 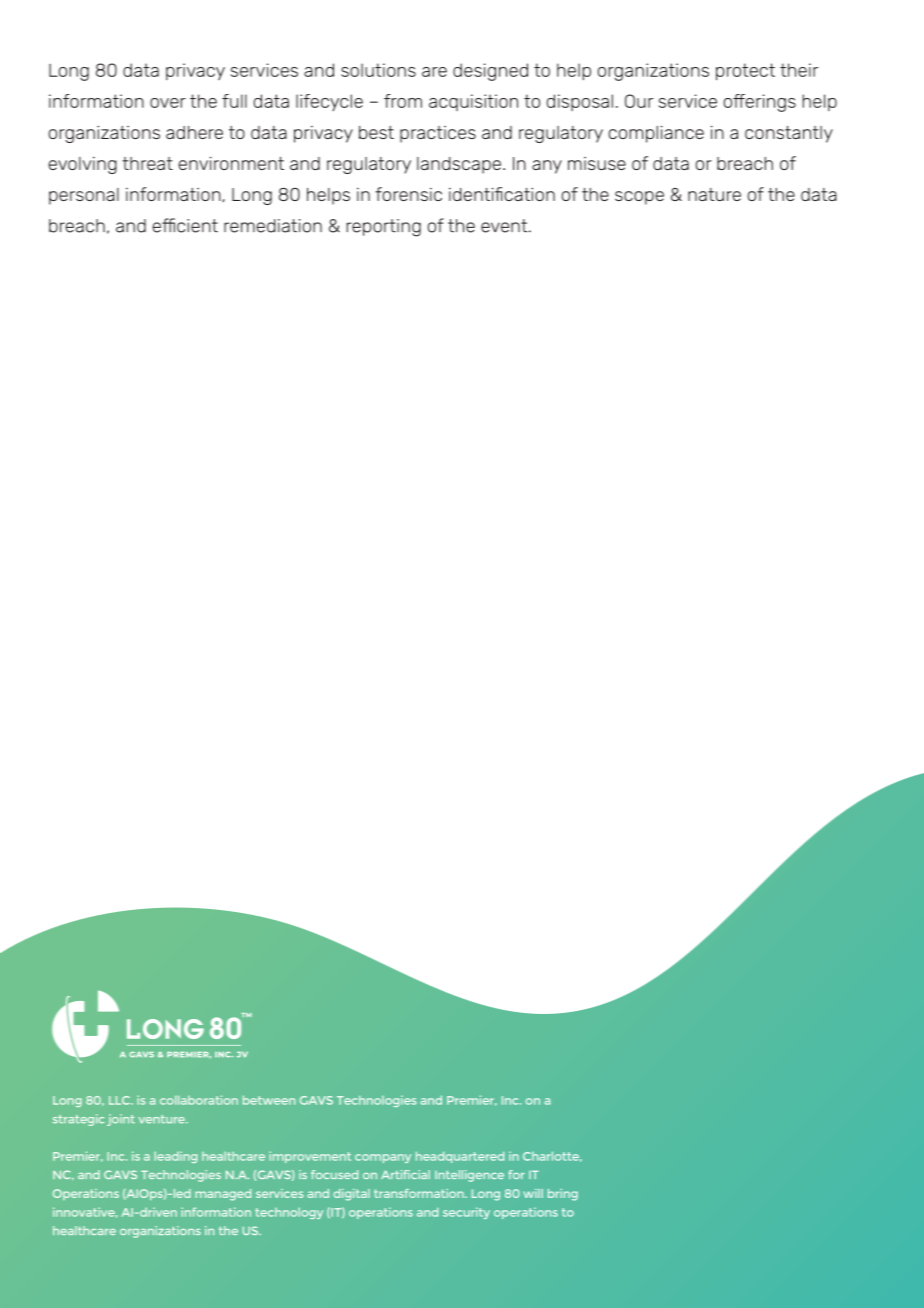 I want to click on will, so click(x=533, y=1193).
